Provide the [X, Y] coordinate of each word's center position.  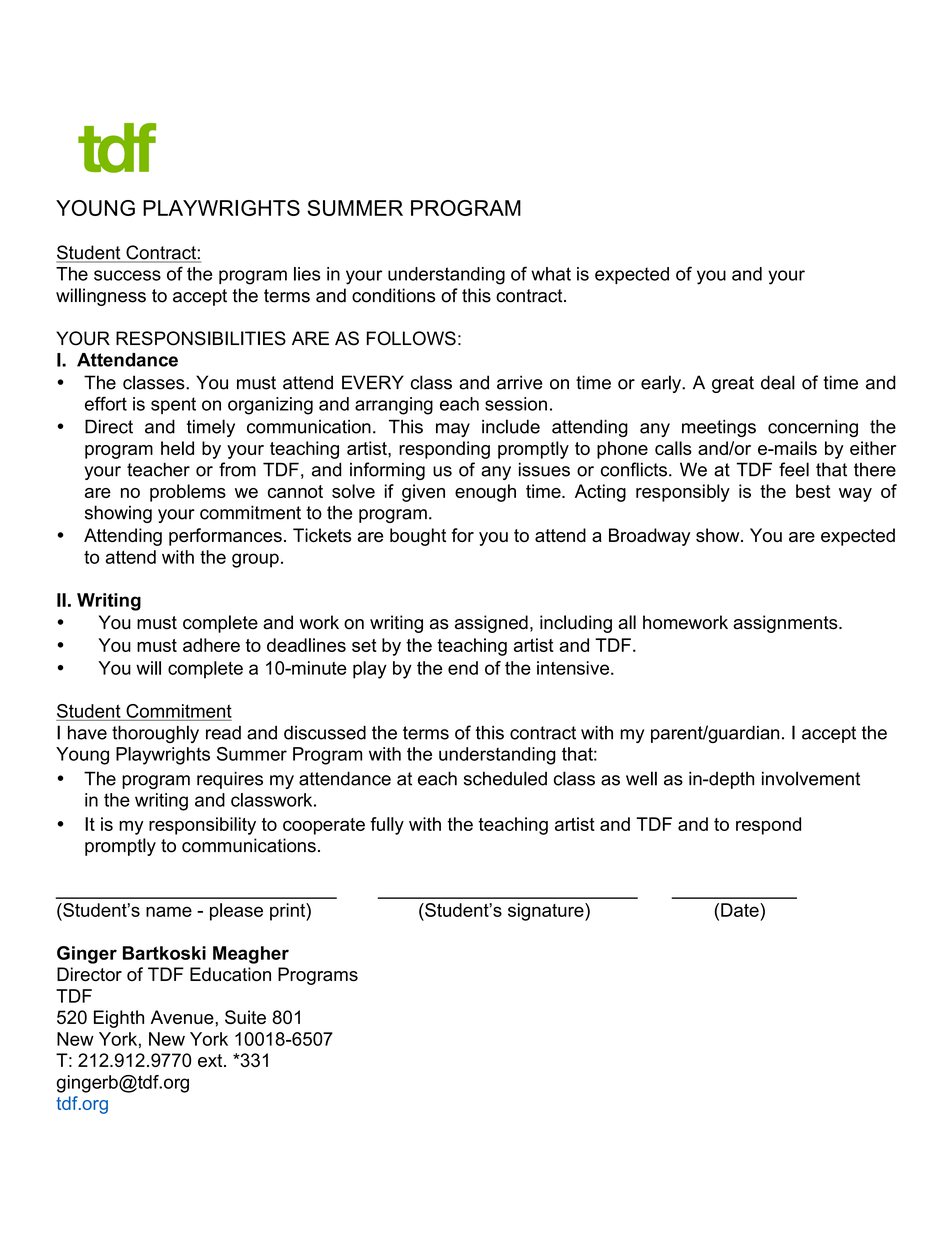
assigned [491, 624]
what [551, 274]
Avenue [183, 1017]
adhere [211, 645]
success [127, 275]
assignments [786, 624]
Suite [245, 1017]
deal [778, 382]
